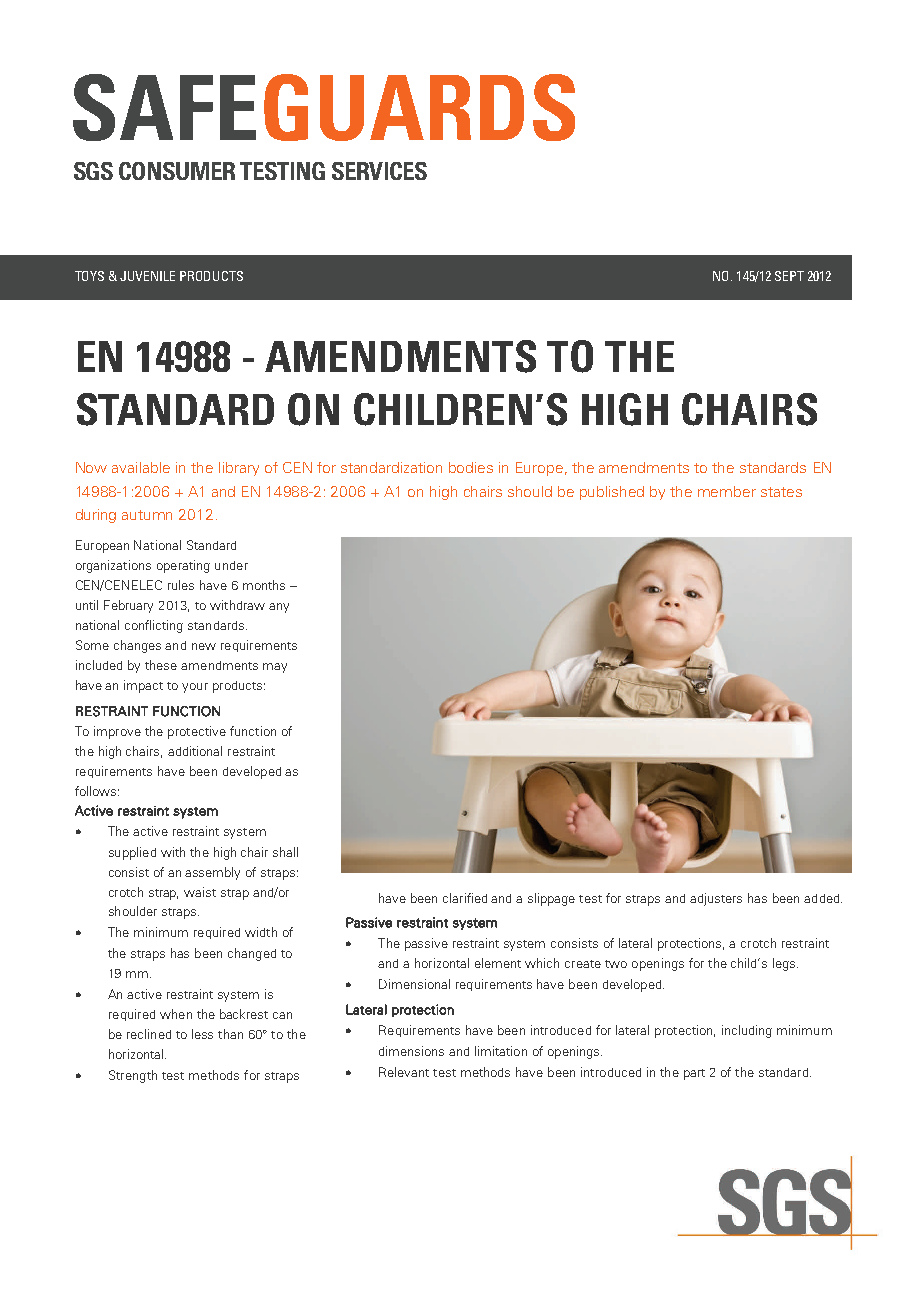 The image size is (924, 1308). I want to click on including, so click(747, 1031).
